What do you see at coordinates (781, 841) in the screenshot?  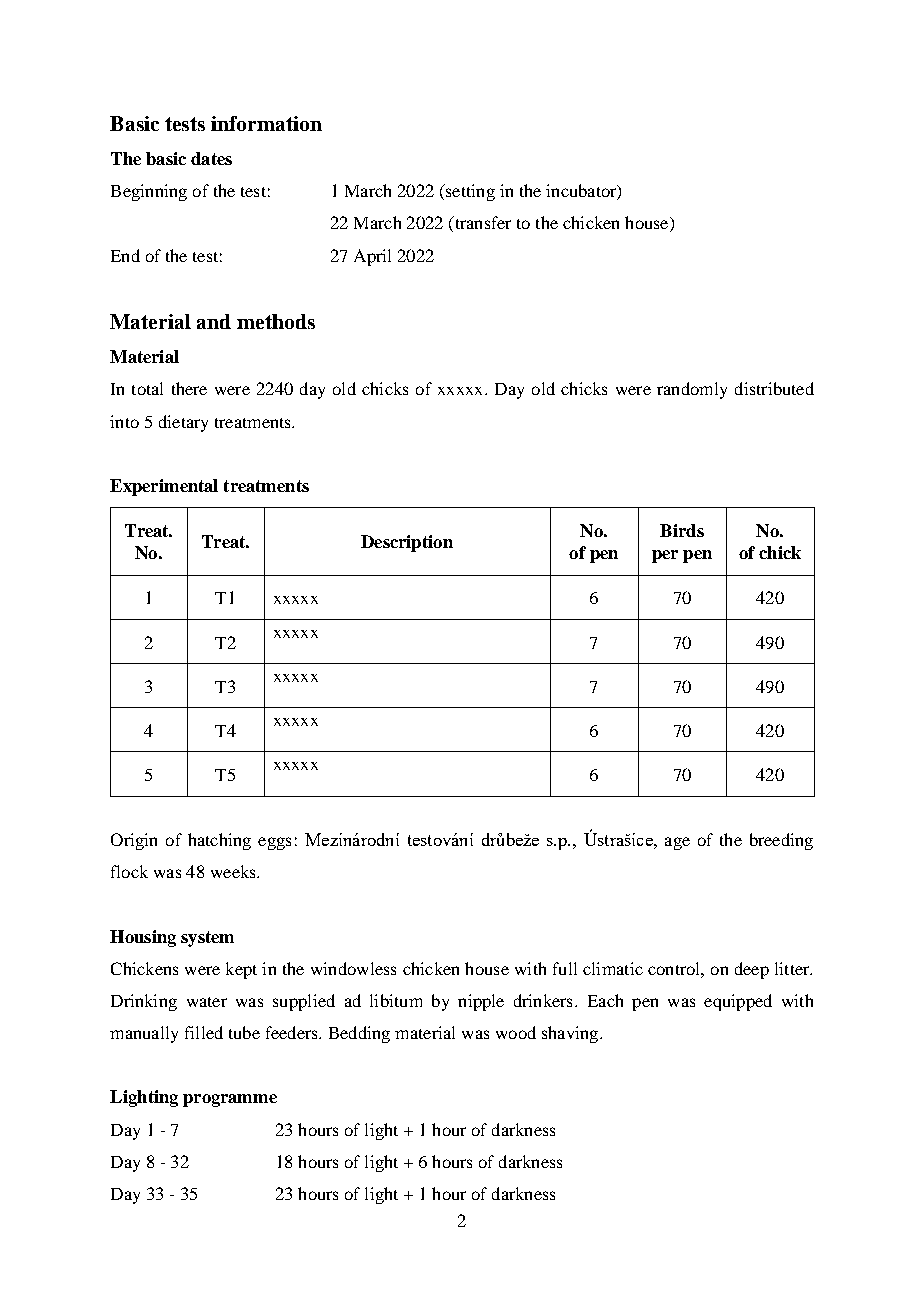 I see `breeding` at bounding box center [781, 841].
